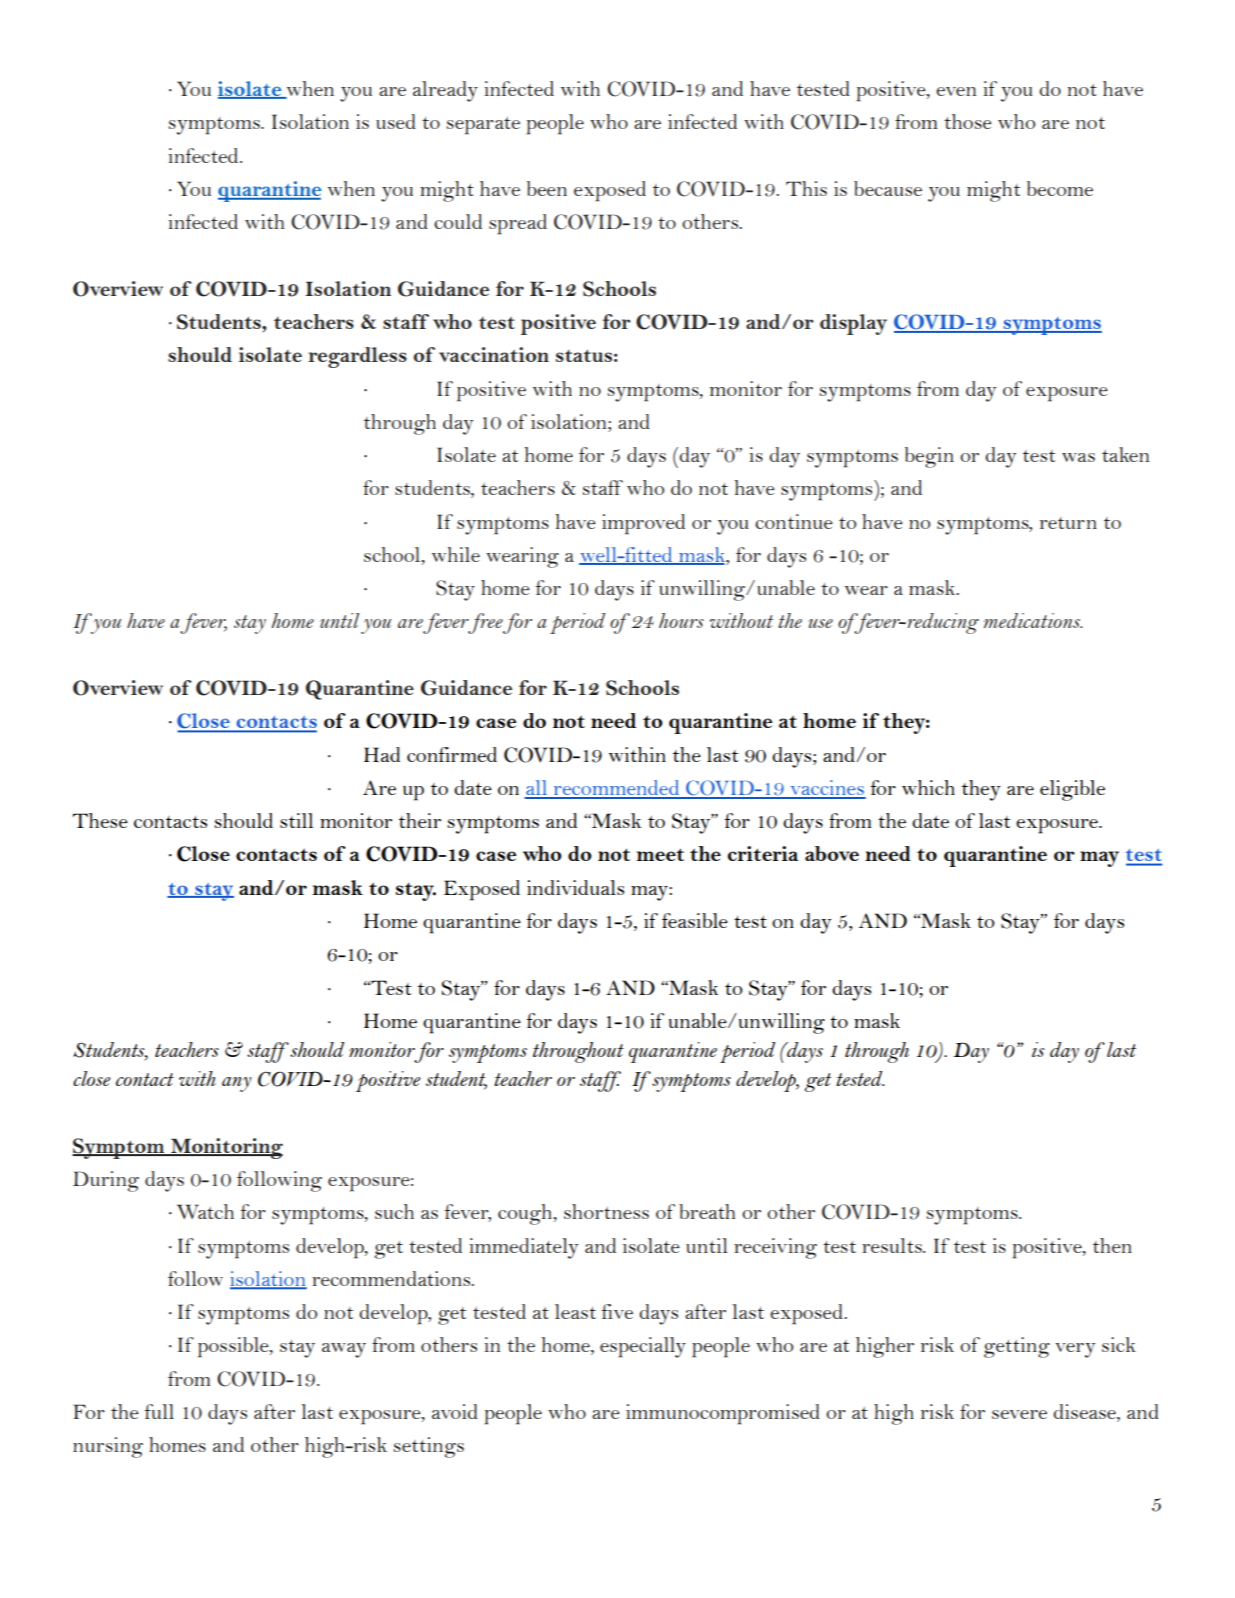  I want to click on full, so click(159, 1411).
